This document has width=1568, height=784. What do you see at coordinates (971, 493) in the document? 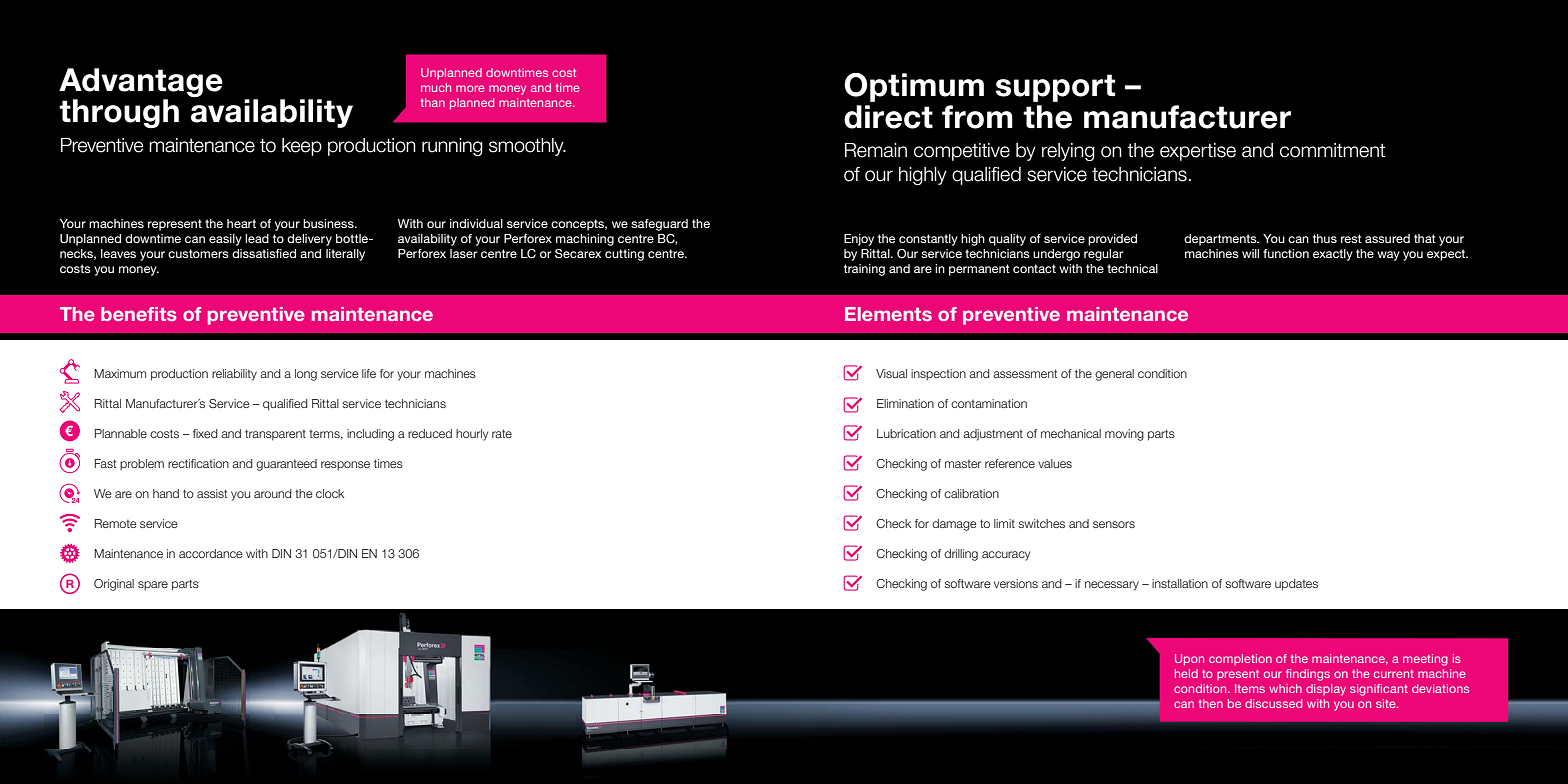
I see `calibration` at bounding box center [971, 493].
